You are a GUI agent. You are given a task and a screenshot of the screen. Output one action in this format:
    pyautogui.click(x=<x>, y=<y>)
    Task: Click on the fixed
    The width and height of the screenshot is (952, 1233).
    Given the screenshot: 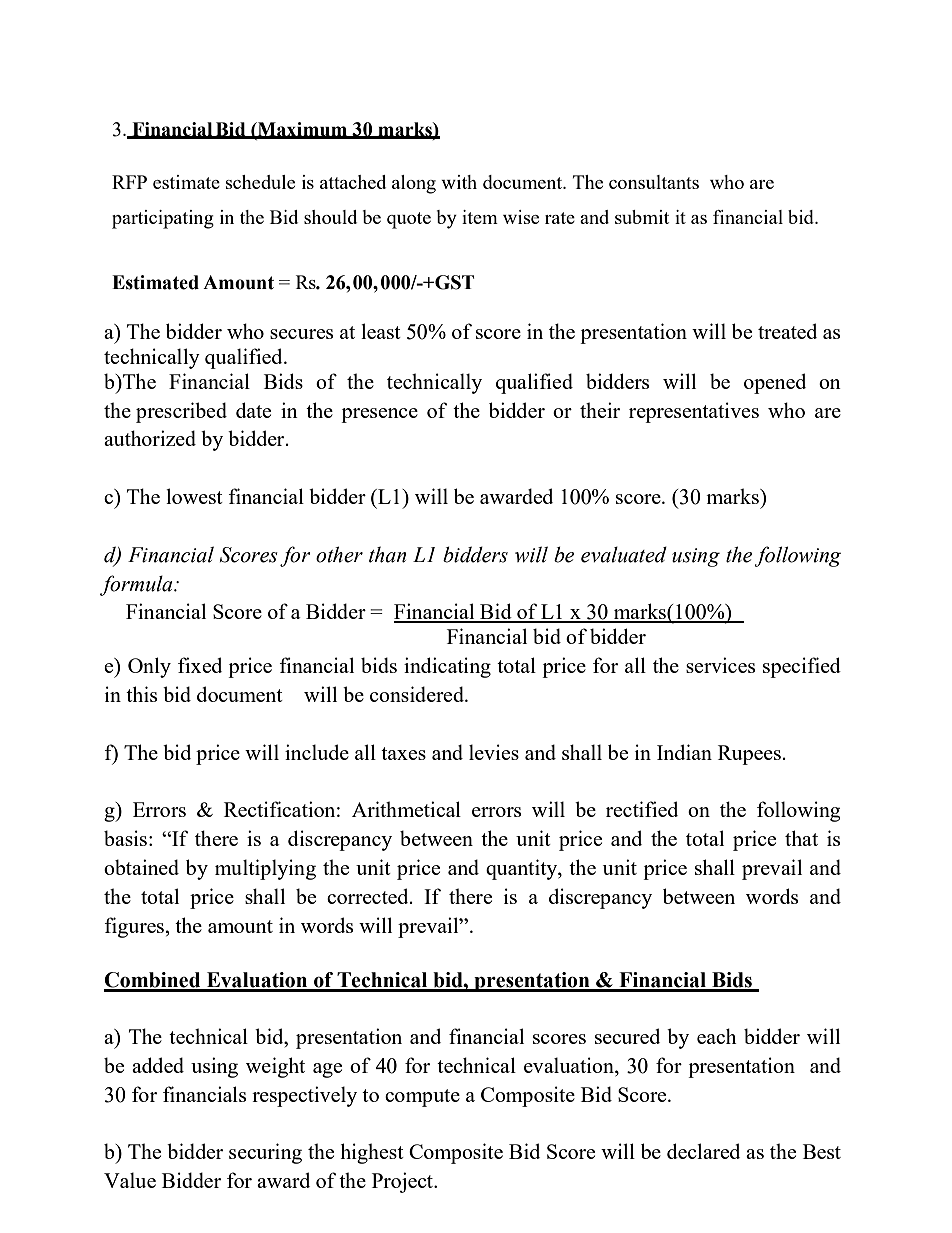 What is the action you would take?
    pyautogui.click(x=200, y=665)
